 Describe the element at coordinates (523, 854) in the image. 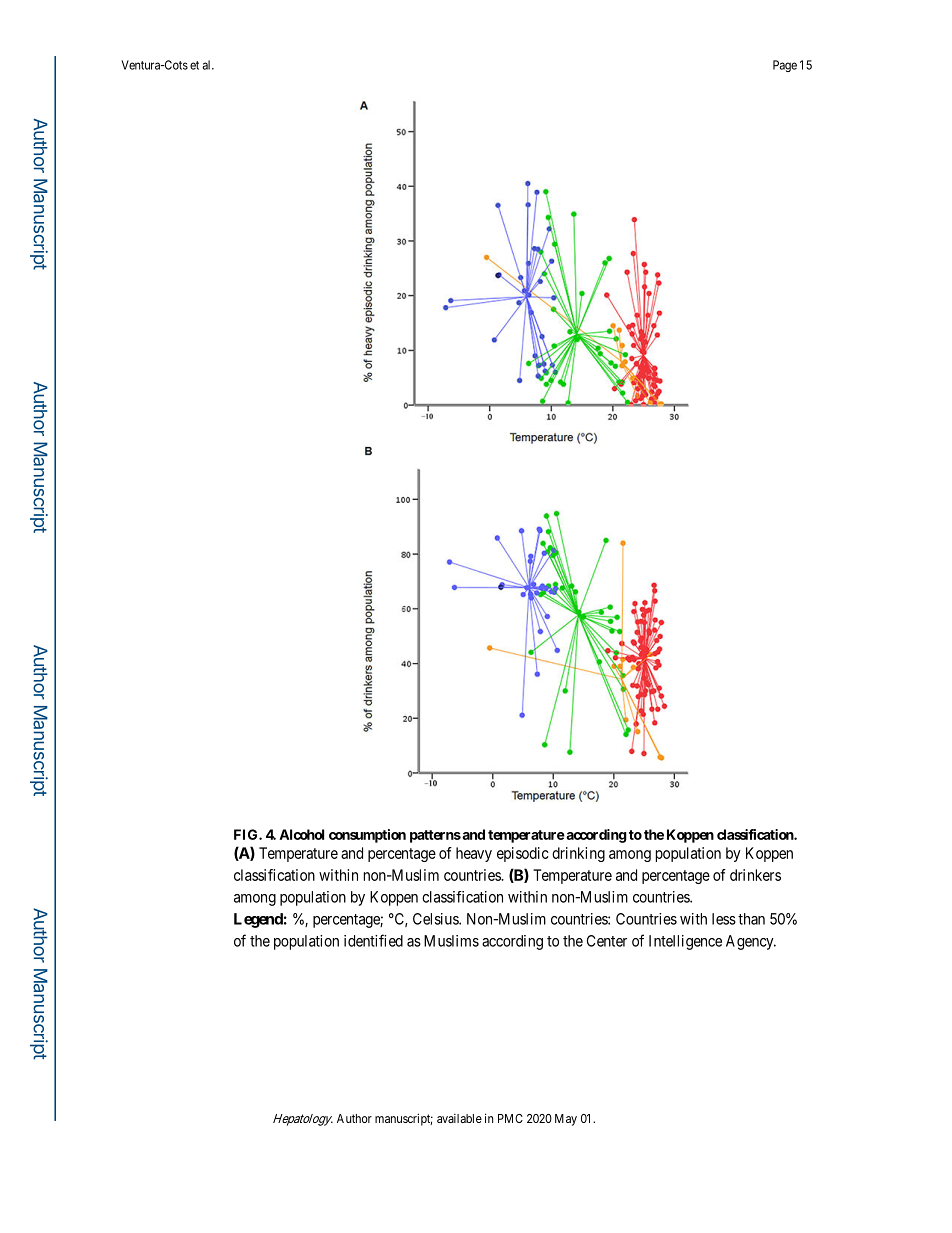

I see `episodic` at that location.
